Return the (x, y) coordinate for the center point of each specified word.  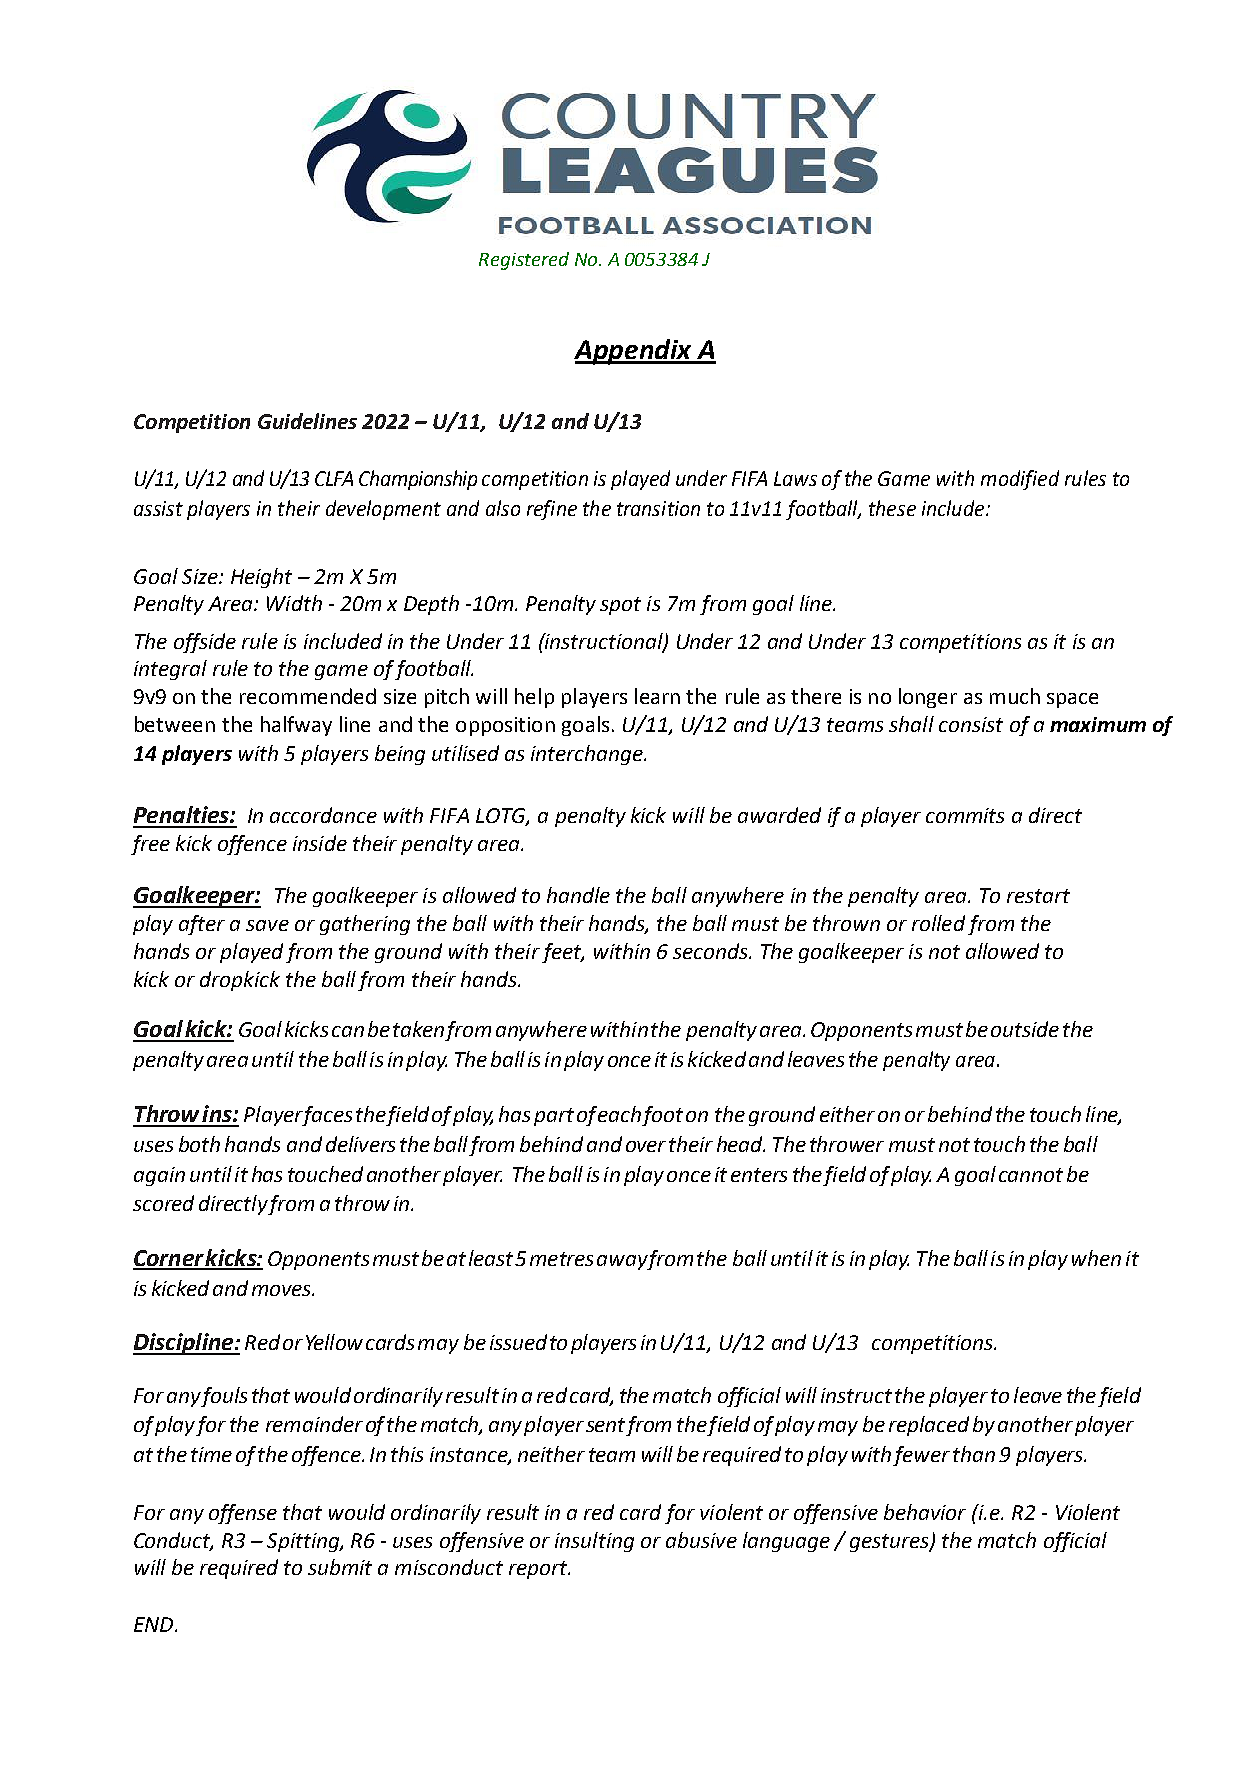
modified (1020, 480)
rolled (938, 923)
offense (243, 1514)
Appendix (634, 352)
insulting (594, 1542)
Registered (524, 261)
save (267, 925)
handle (578, 895)
